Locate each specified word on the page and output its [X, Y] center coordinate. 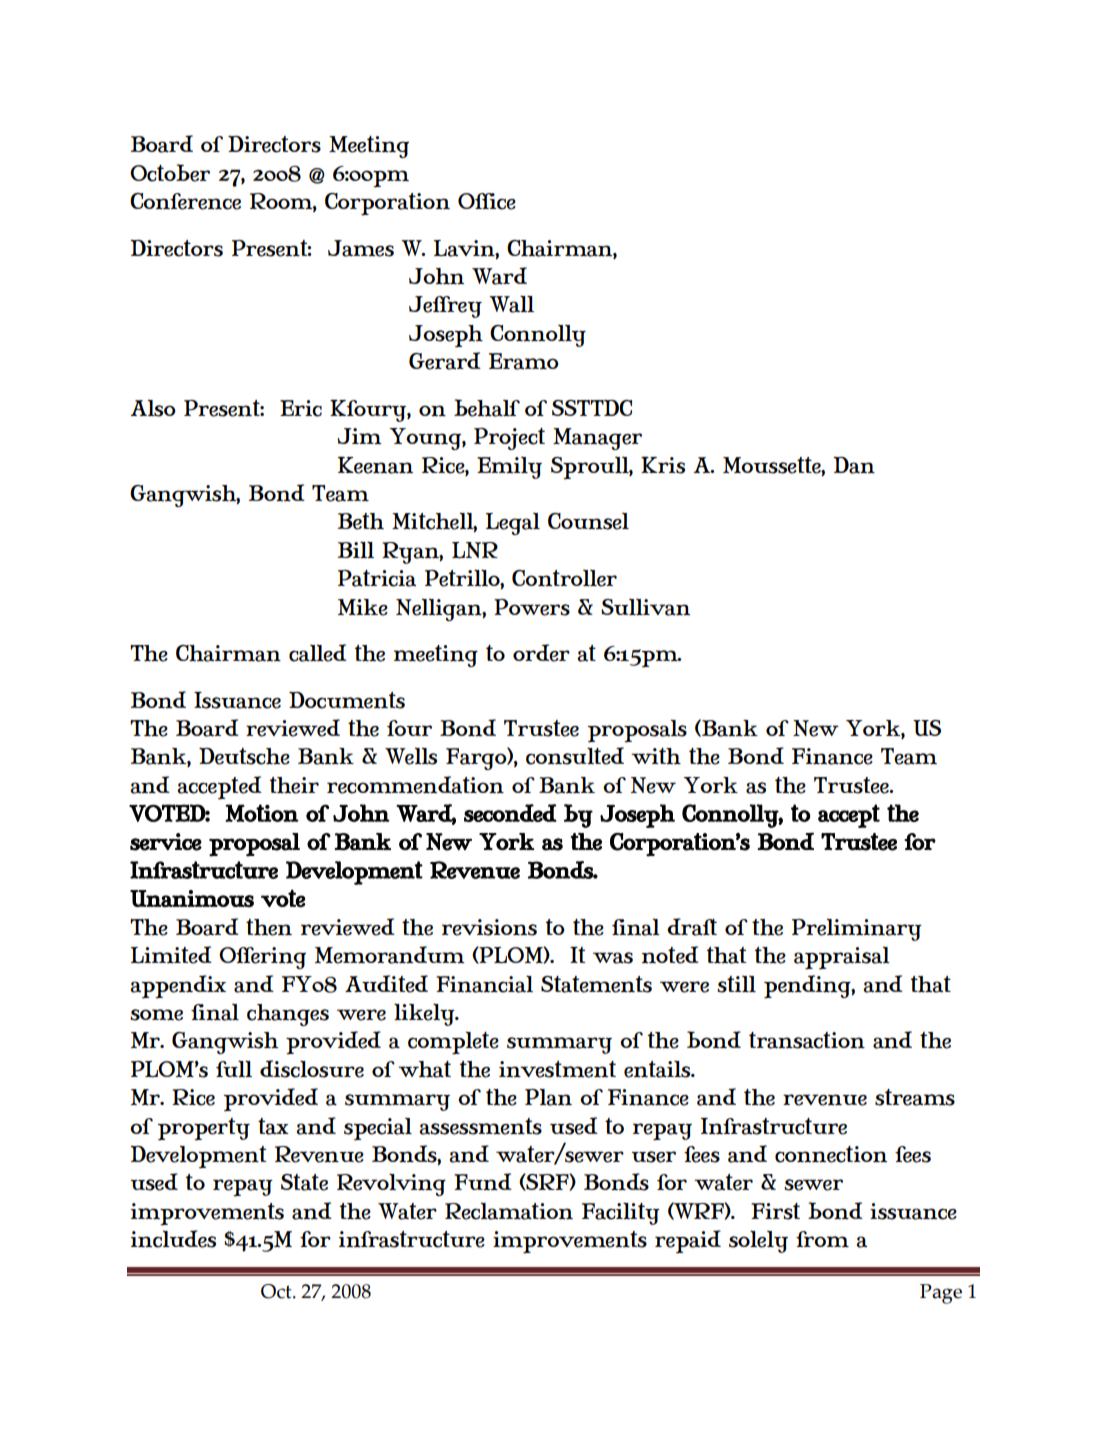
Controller [564, 578]
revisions [489, 927]
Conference [185, 201]
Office [487, 201]
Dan [854, 465]
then [269, 927]
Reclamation [509, 1211]
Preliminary [857, 929]
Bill [356, 549]
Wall [511, 304]
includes [173, 1239]
